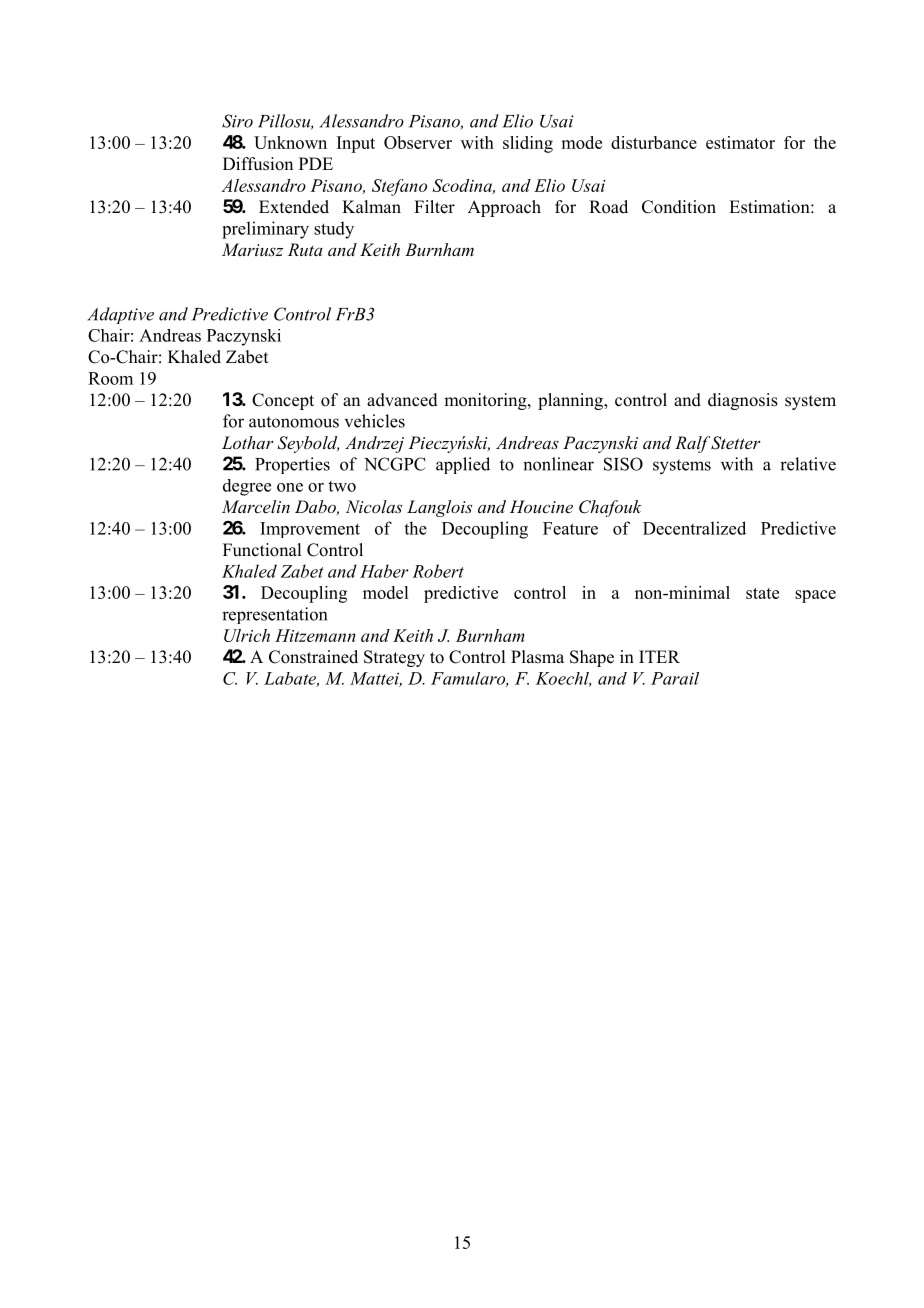 The height and width of the image is (1308, 924). What do you see at coordinates (743, 401) in the image?
I see `diagnosis` at bounding box center [743, 401].
